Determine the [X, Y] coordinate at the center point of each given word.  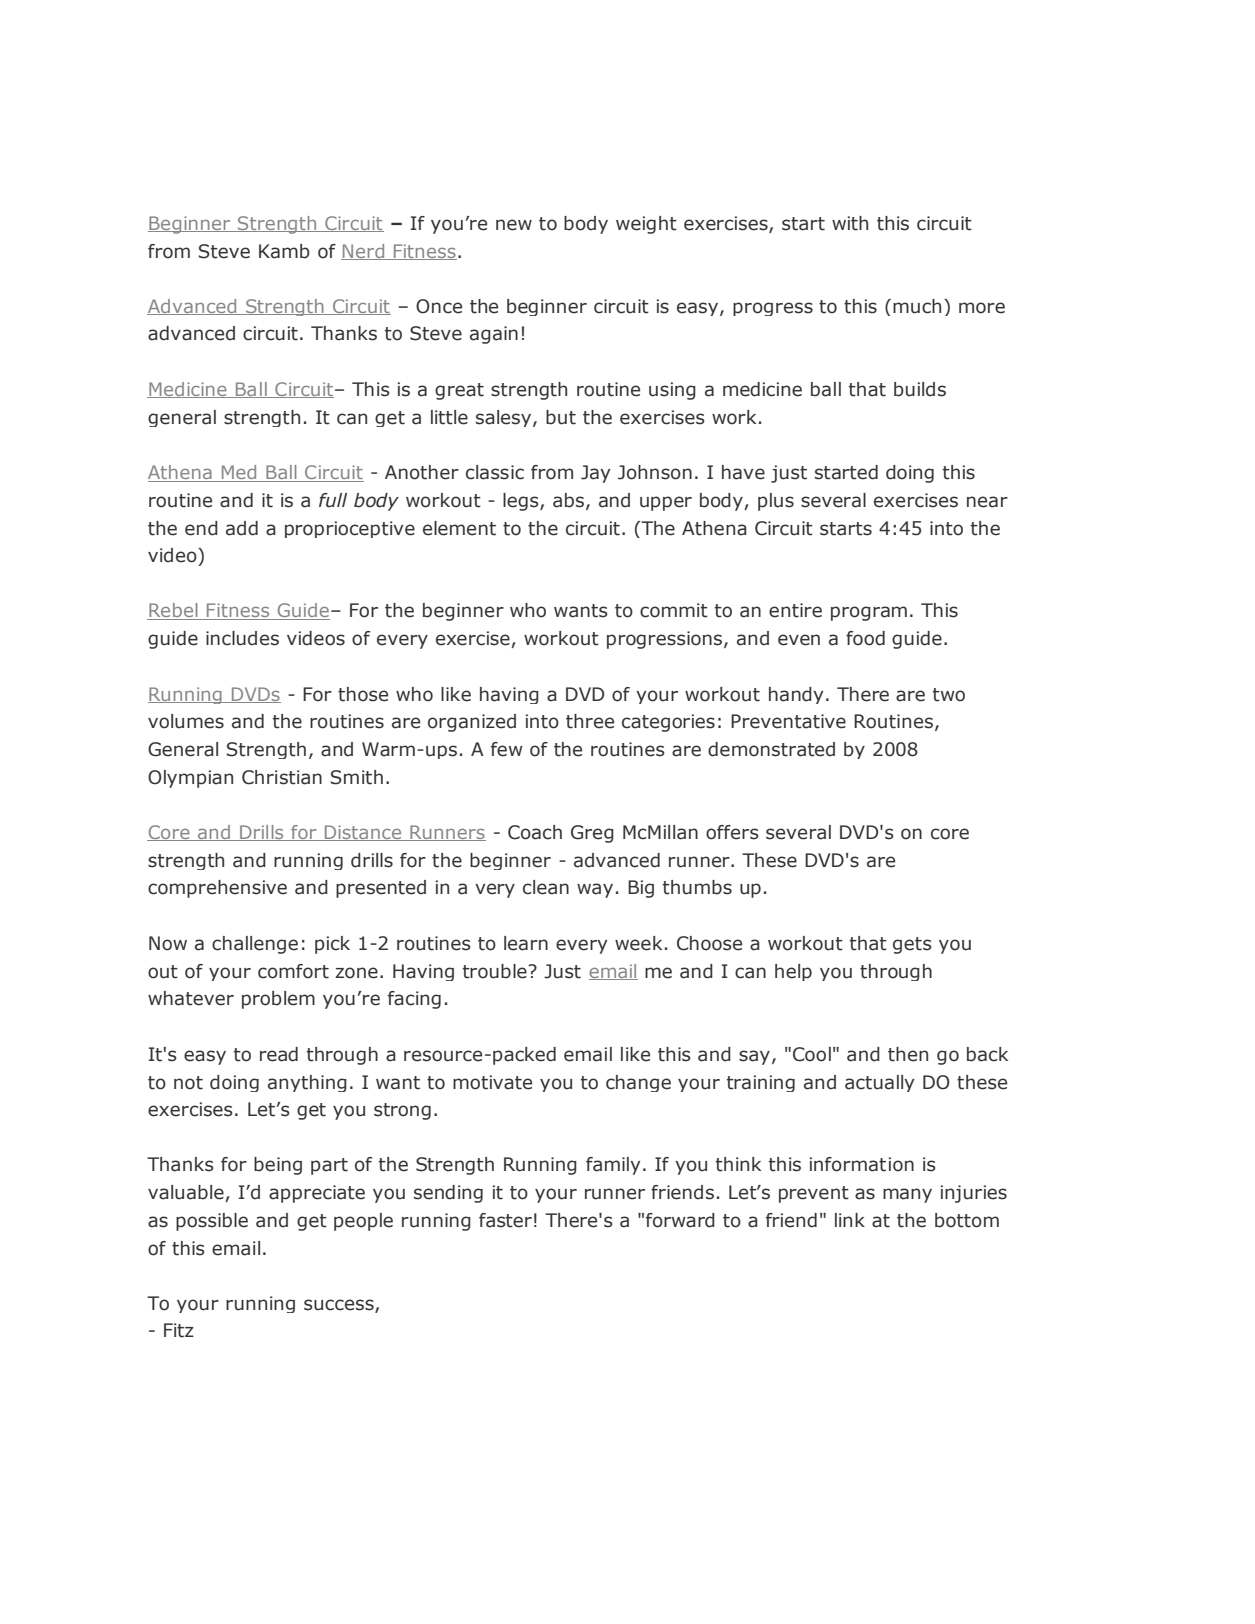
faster [505, 1220]
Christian [282, 777]
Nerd [364, 252]
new [514, 225]
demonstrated [771, 749]
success [340, 1306]
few [507, 749]
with [850, 223]
